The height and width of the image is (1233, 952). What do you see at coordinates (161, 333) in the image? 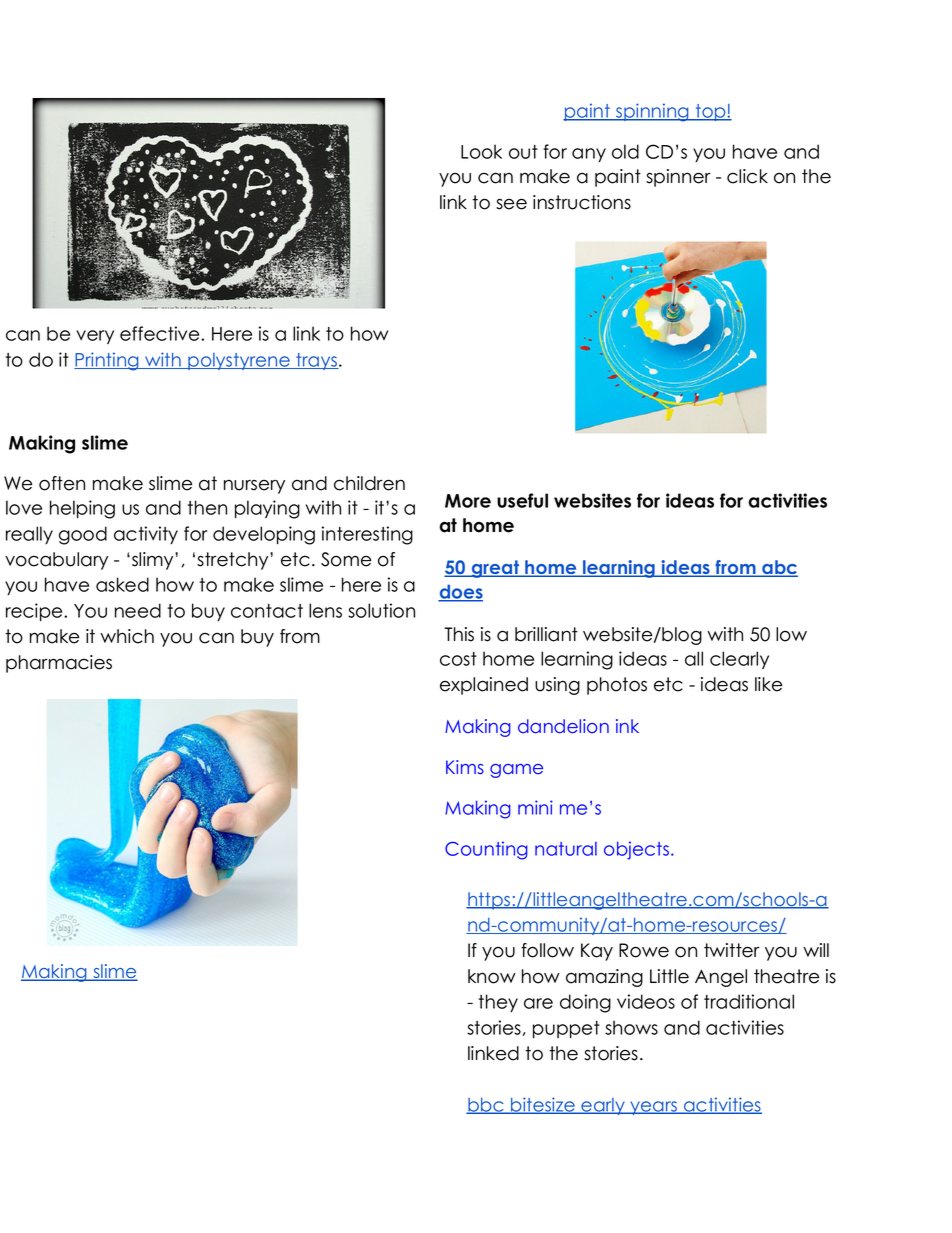
I see `effective` at bounding box center [161, 333].
